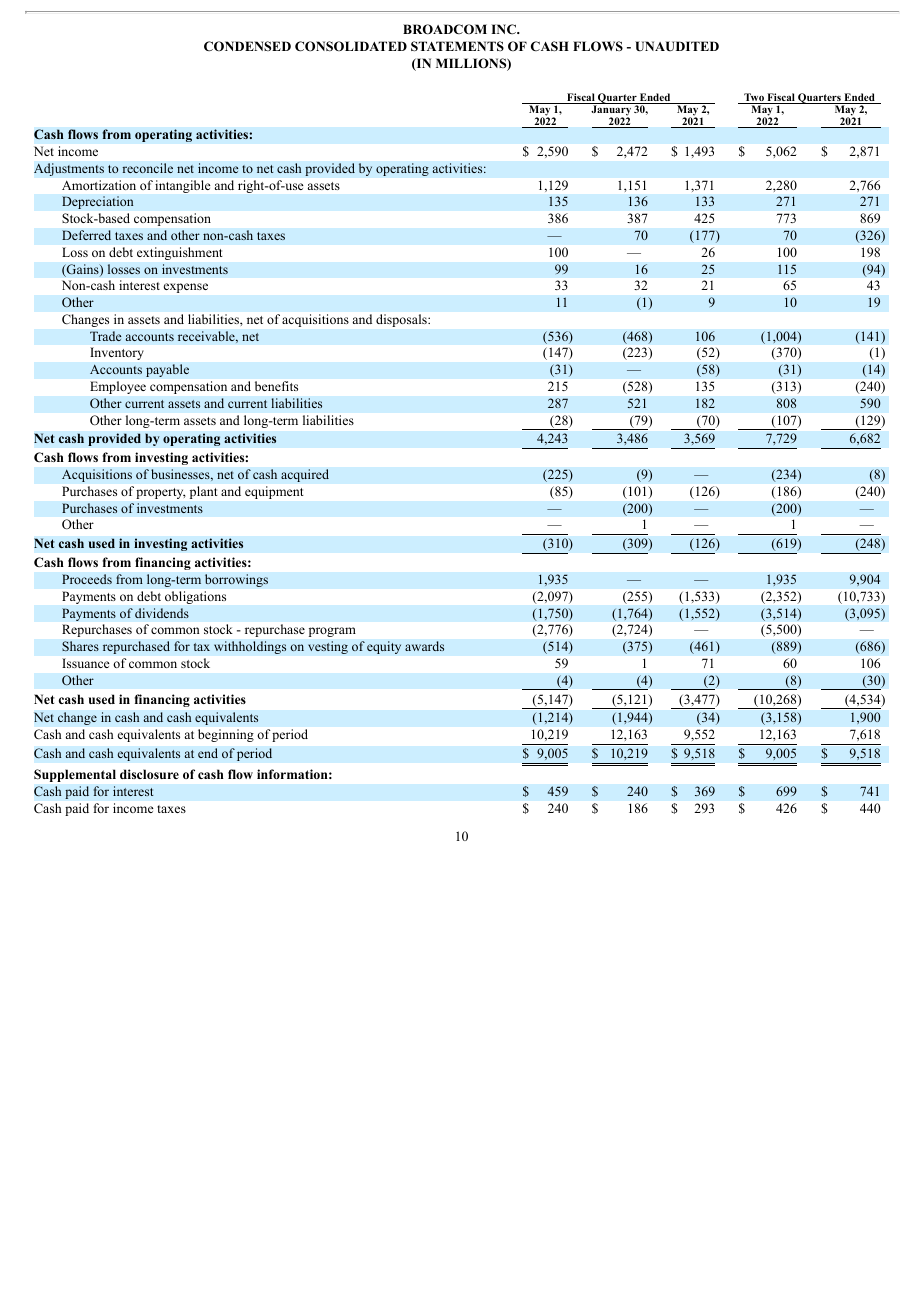  What do you see at coordinates (384, 647) in the screenshot?
I see `equity` at bounding box center [384, 647].
